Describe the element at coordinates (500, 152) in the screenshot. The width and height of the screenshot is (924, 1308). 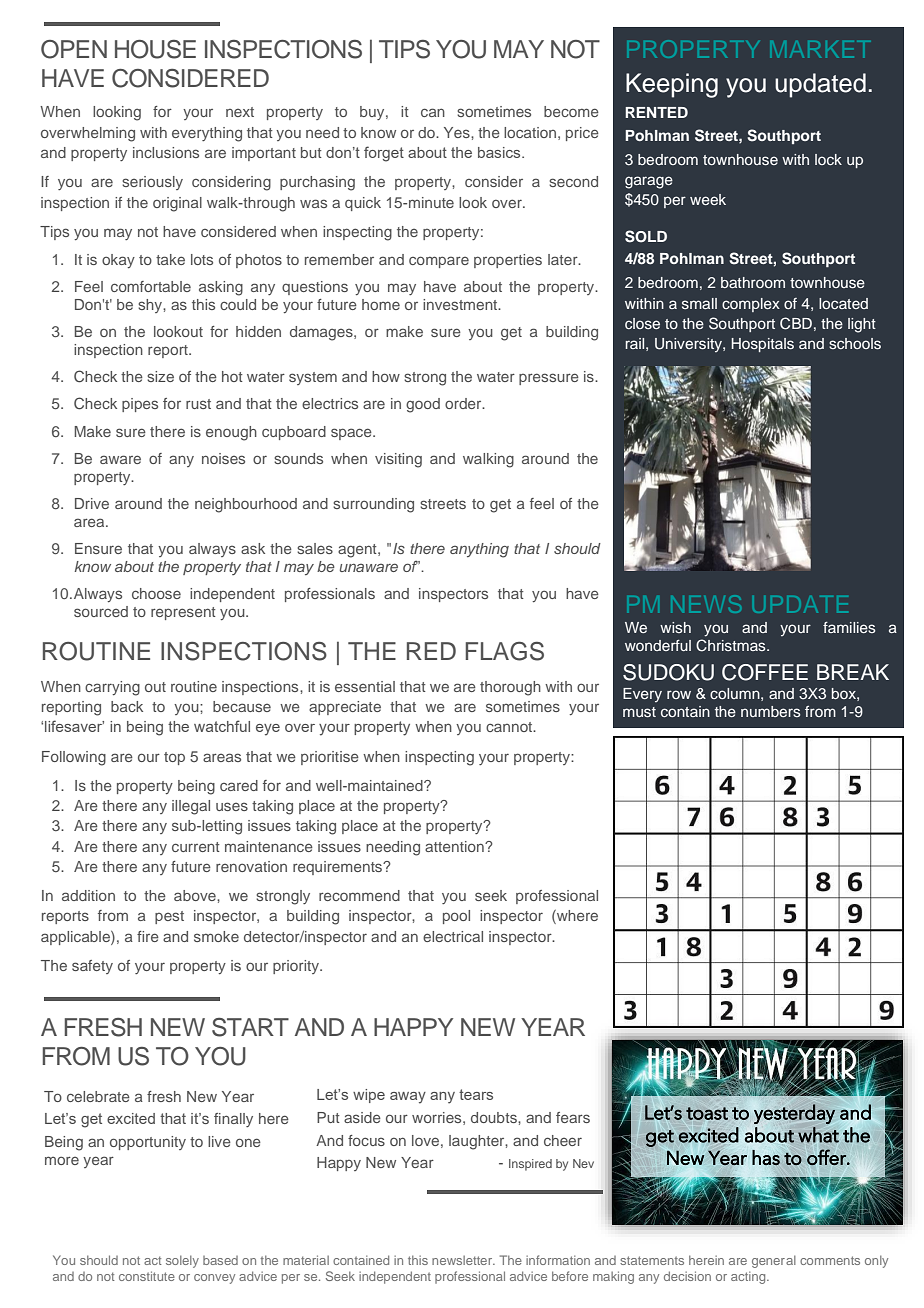
I see `basics` at that location.
